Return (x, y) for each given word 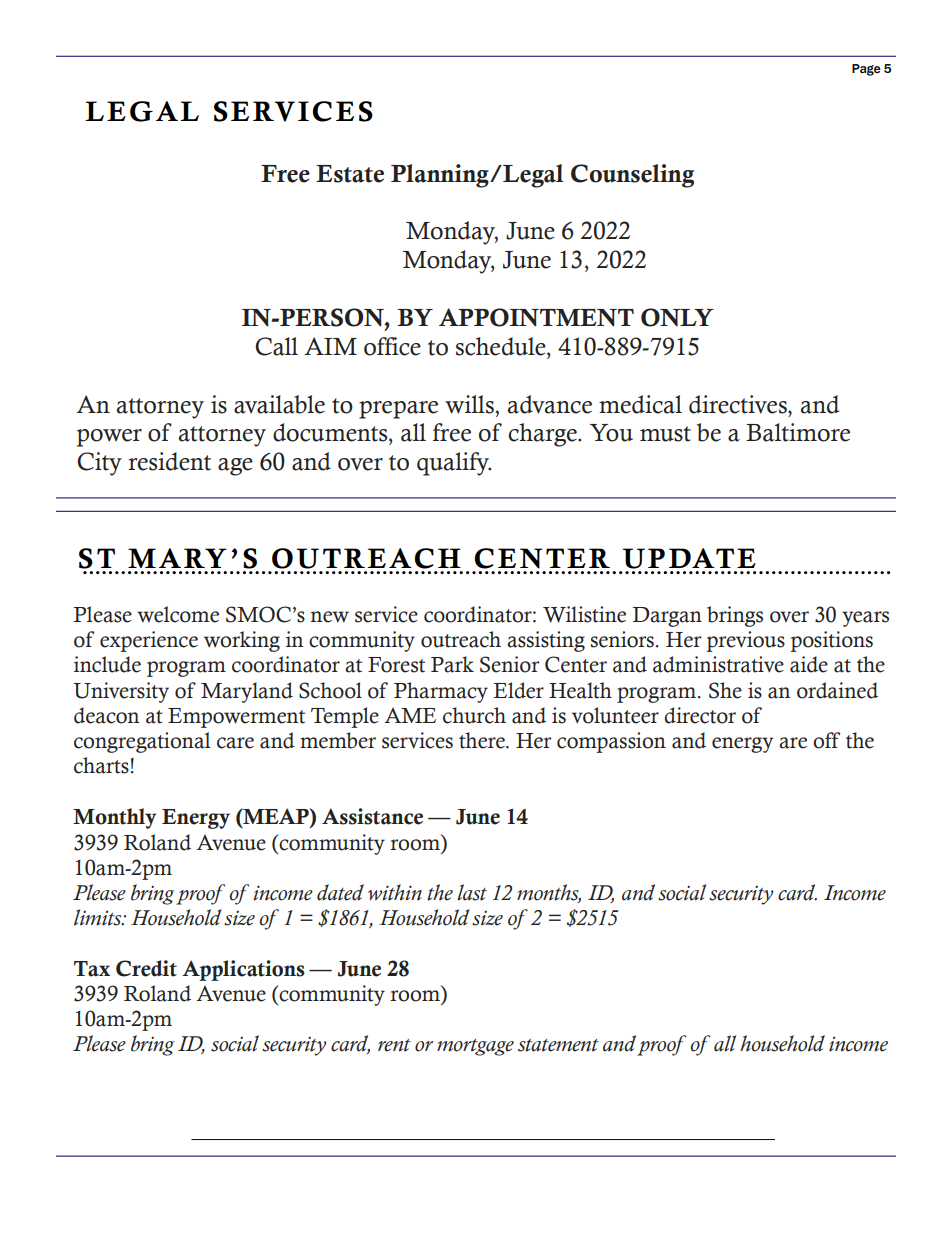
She (725, 690)
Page (866, 70)
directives (739, 404)
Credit (146, 968)
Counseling (632, 176)
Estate (350, 174)
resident (169, 461)
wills (470, 404)
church (474, 715)
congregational (142, 742)
